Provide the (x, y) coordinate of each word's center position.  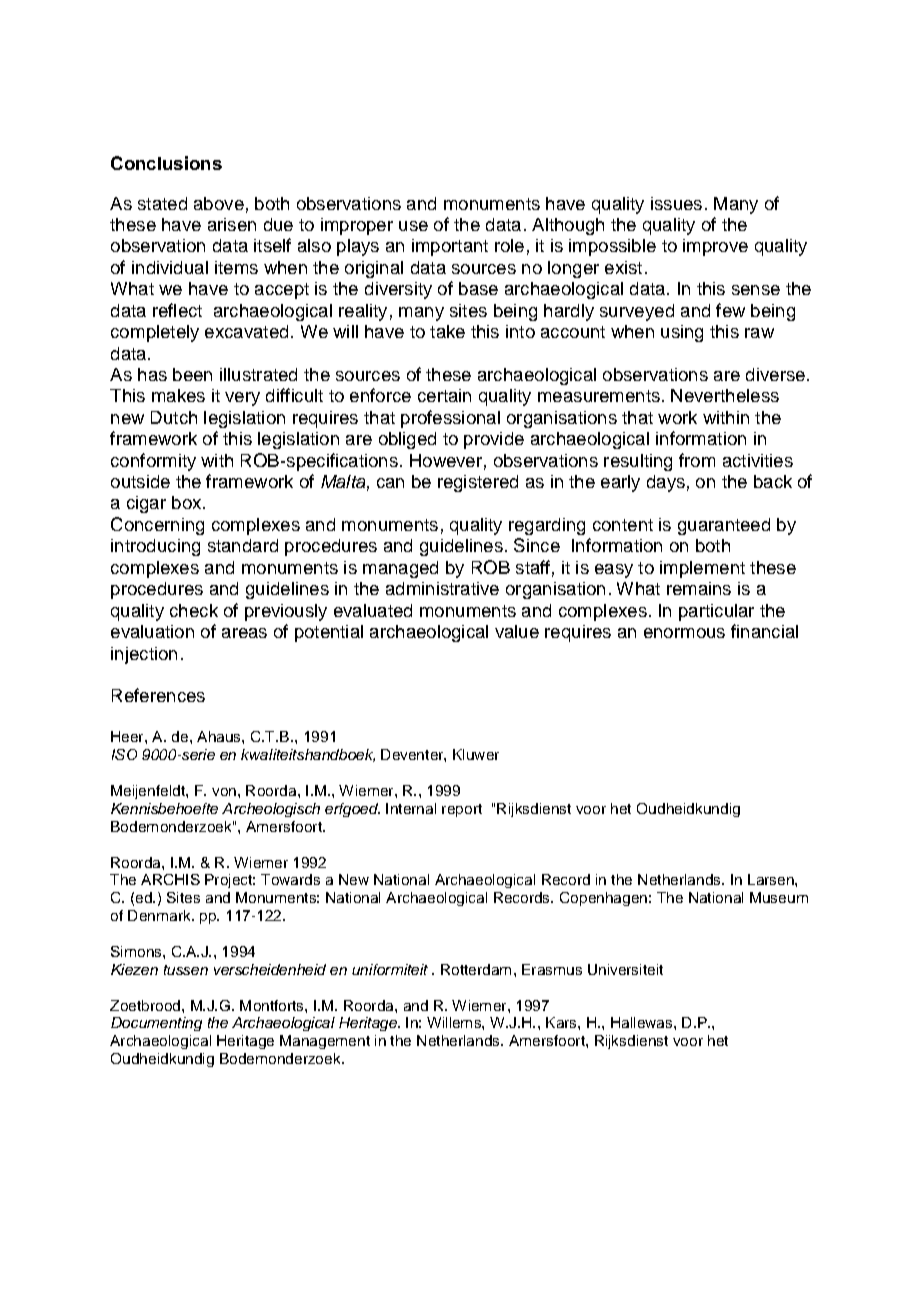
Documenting (156, 1024)
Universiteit (625, 969)
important (450, 247)
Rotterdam (476, 969)
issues (676, 203)
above (219, 203)
